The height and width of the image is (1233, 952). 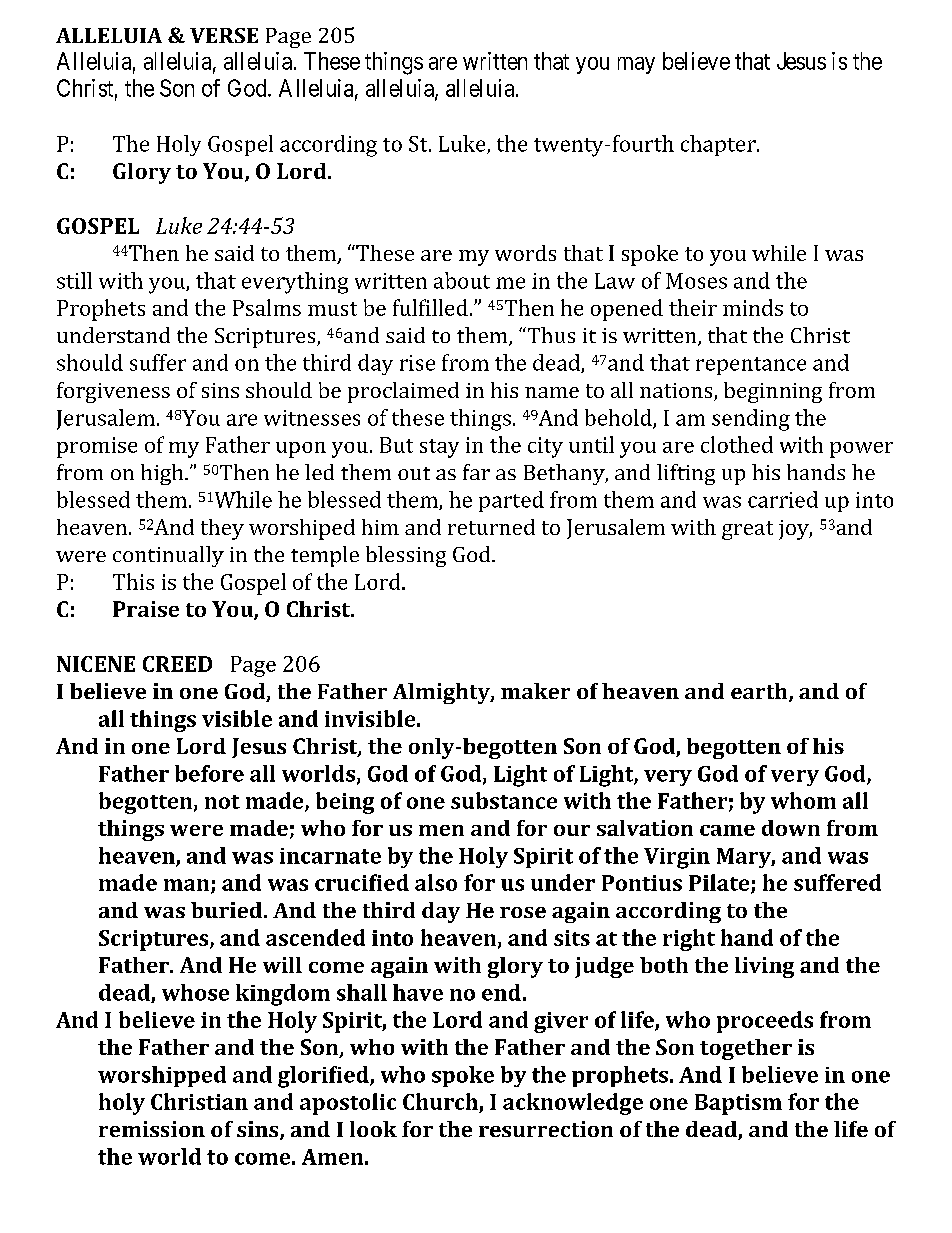 I want to click on Psalms, so click(x=267, y=307).
